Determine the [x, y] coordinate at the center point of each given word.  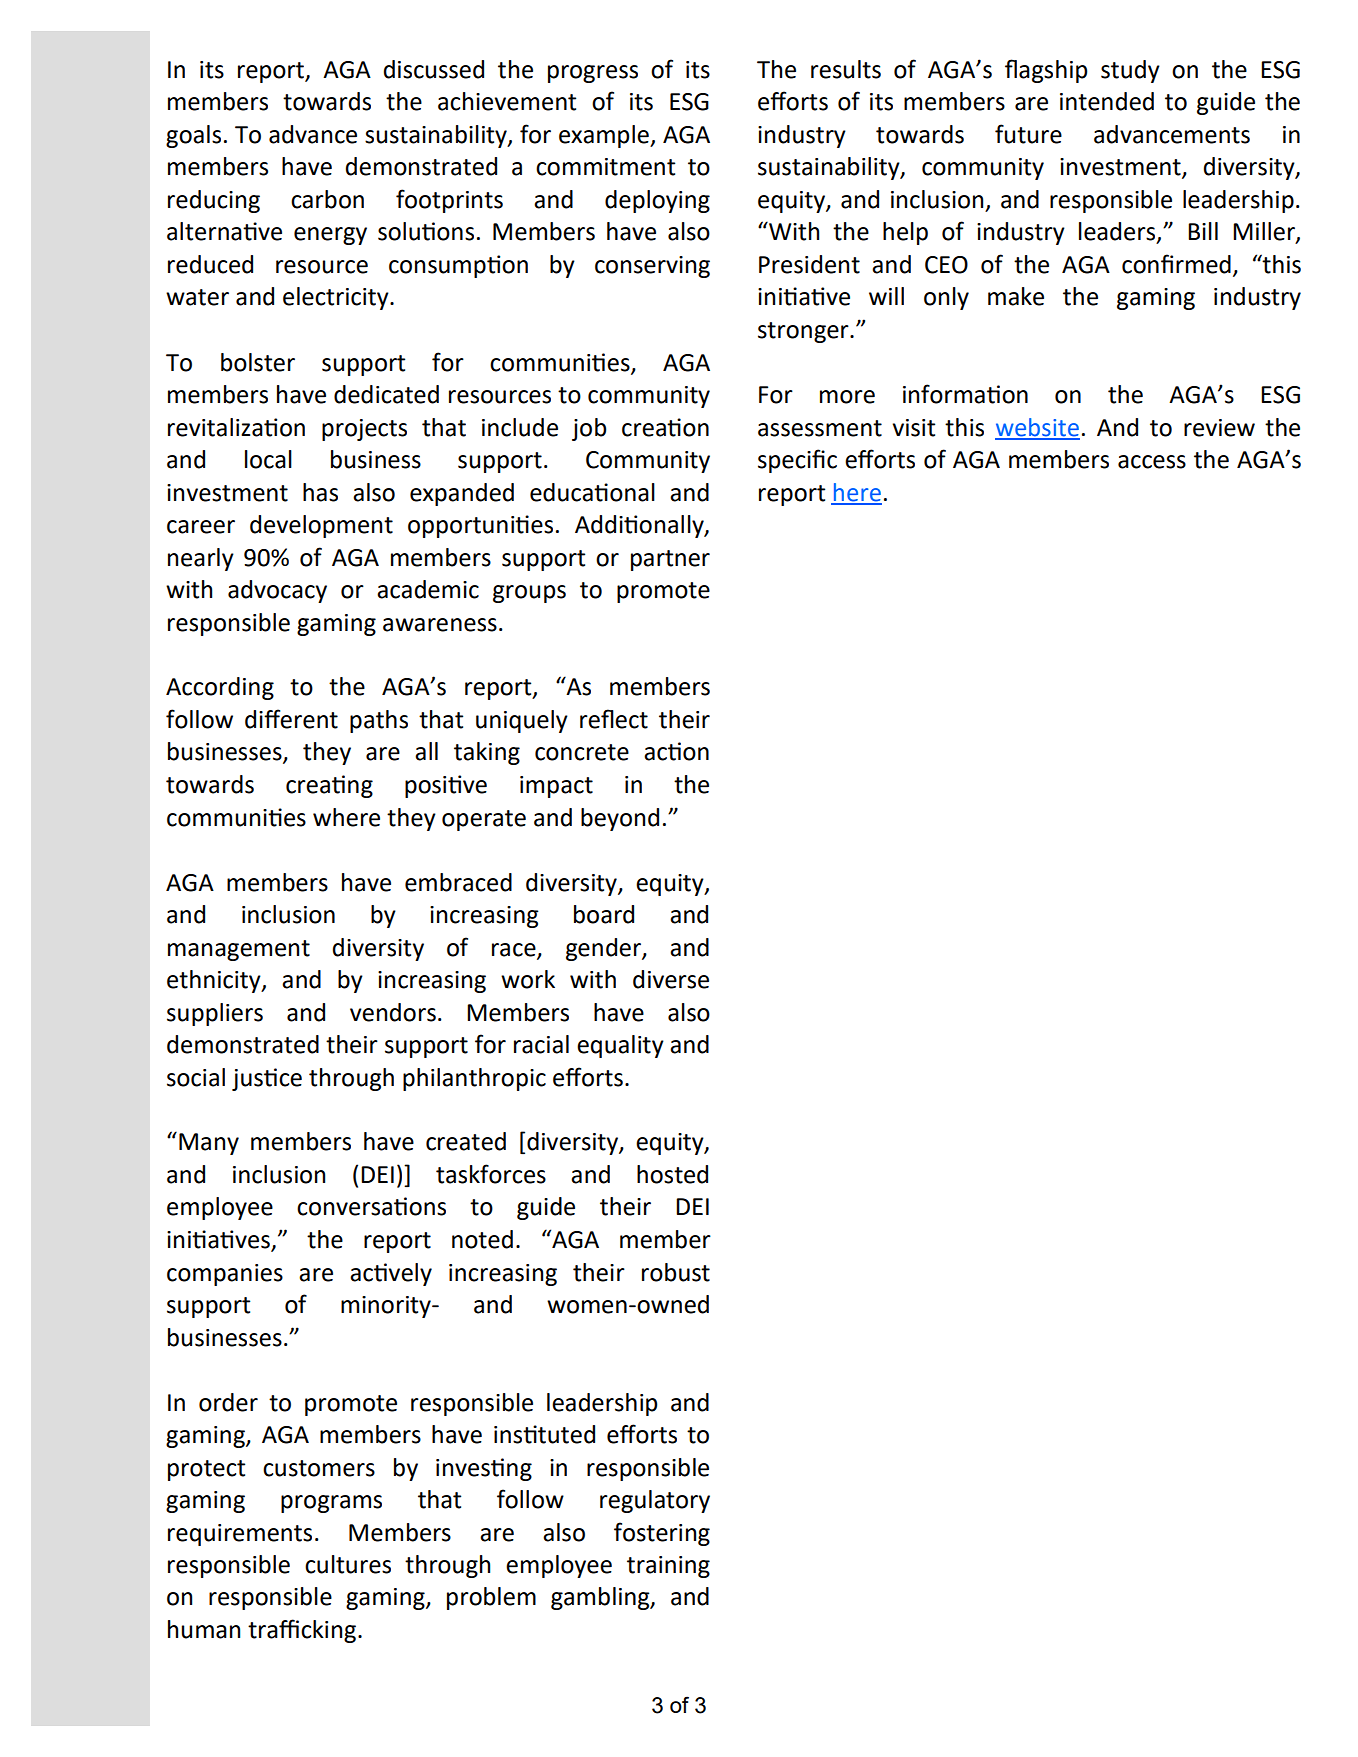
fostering [662, 1534]
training [668, 1567]
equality [620, 1046]
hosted [672, 1174]
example [605, 136]
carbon [327, 199]
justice [267, 1079]
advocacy [277, 591]
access [1152, 462]
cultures [348, 1564]
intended [1107, 101]
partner [670, 560]
